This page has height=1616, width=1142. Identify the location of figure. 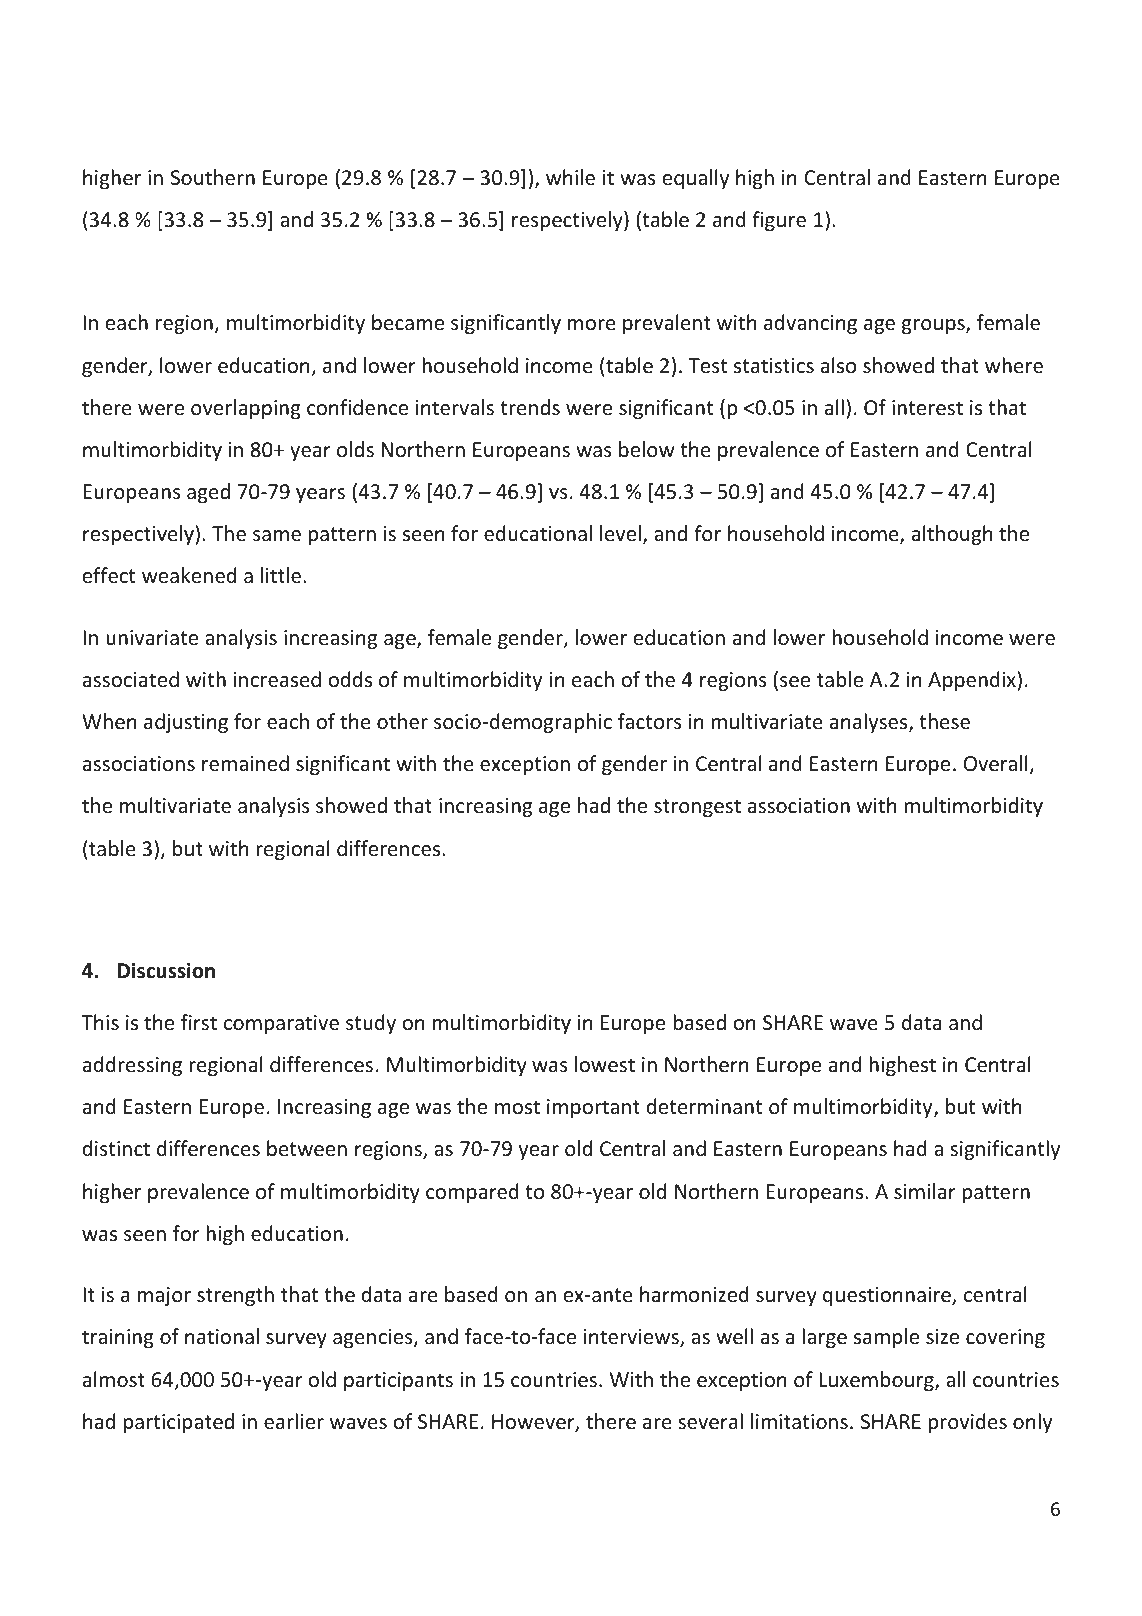
(779, 221).
